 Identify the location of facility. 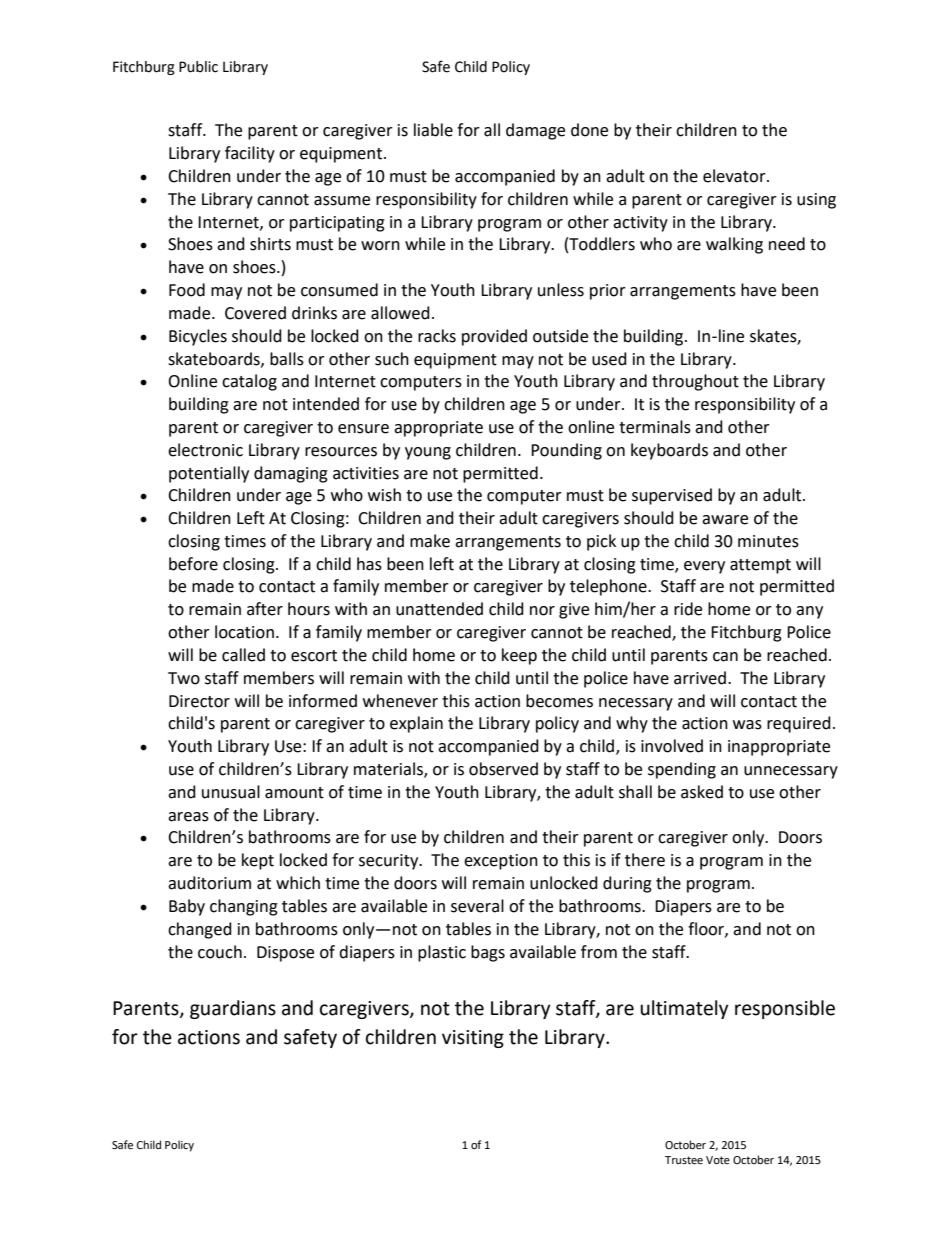
(250, 154).
